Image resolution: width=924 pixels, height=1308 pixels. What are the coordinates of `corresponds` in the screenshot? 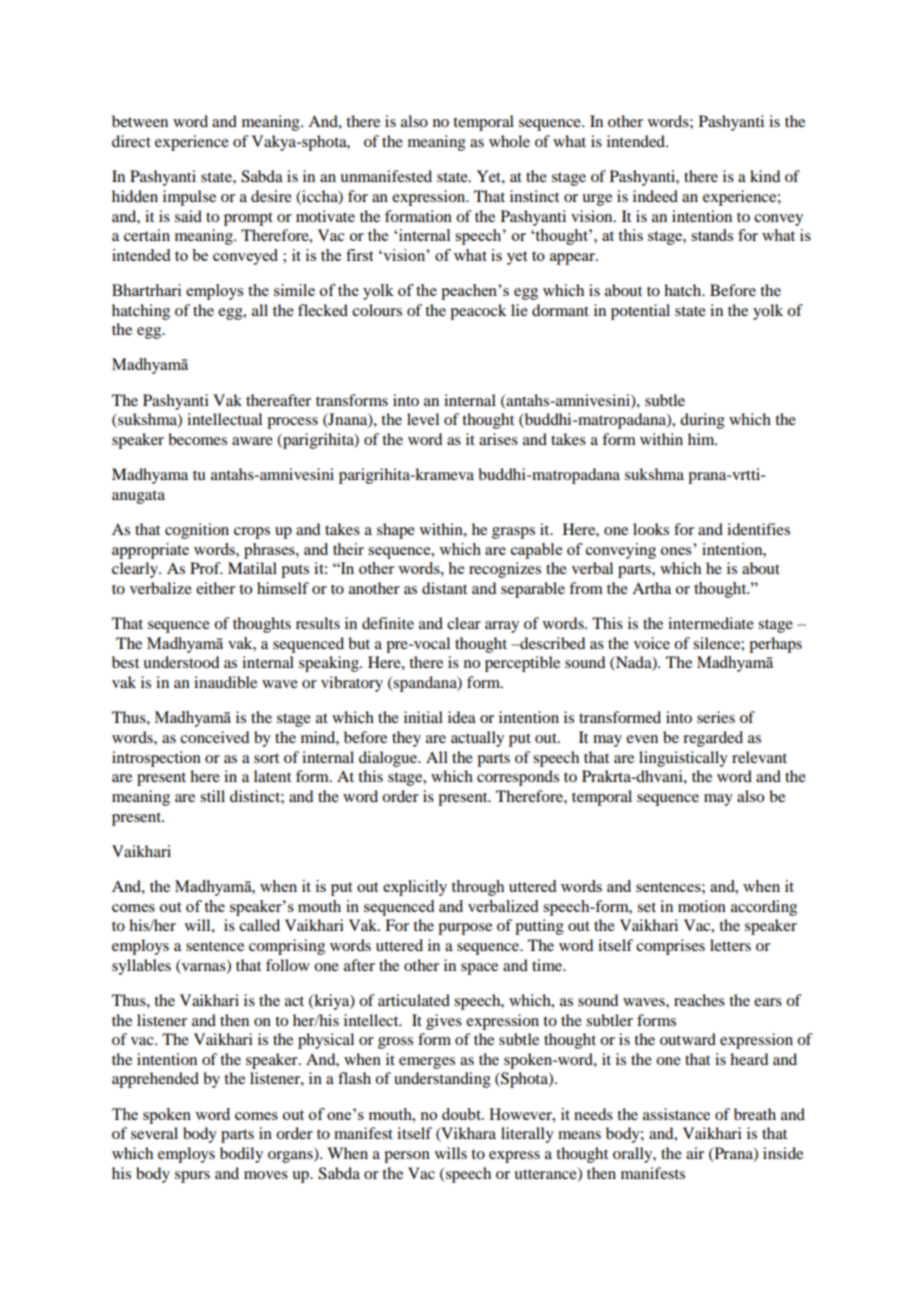 It's located at (518, 778).
